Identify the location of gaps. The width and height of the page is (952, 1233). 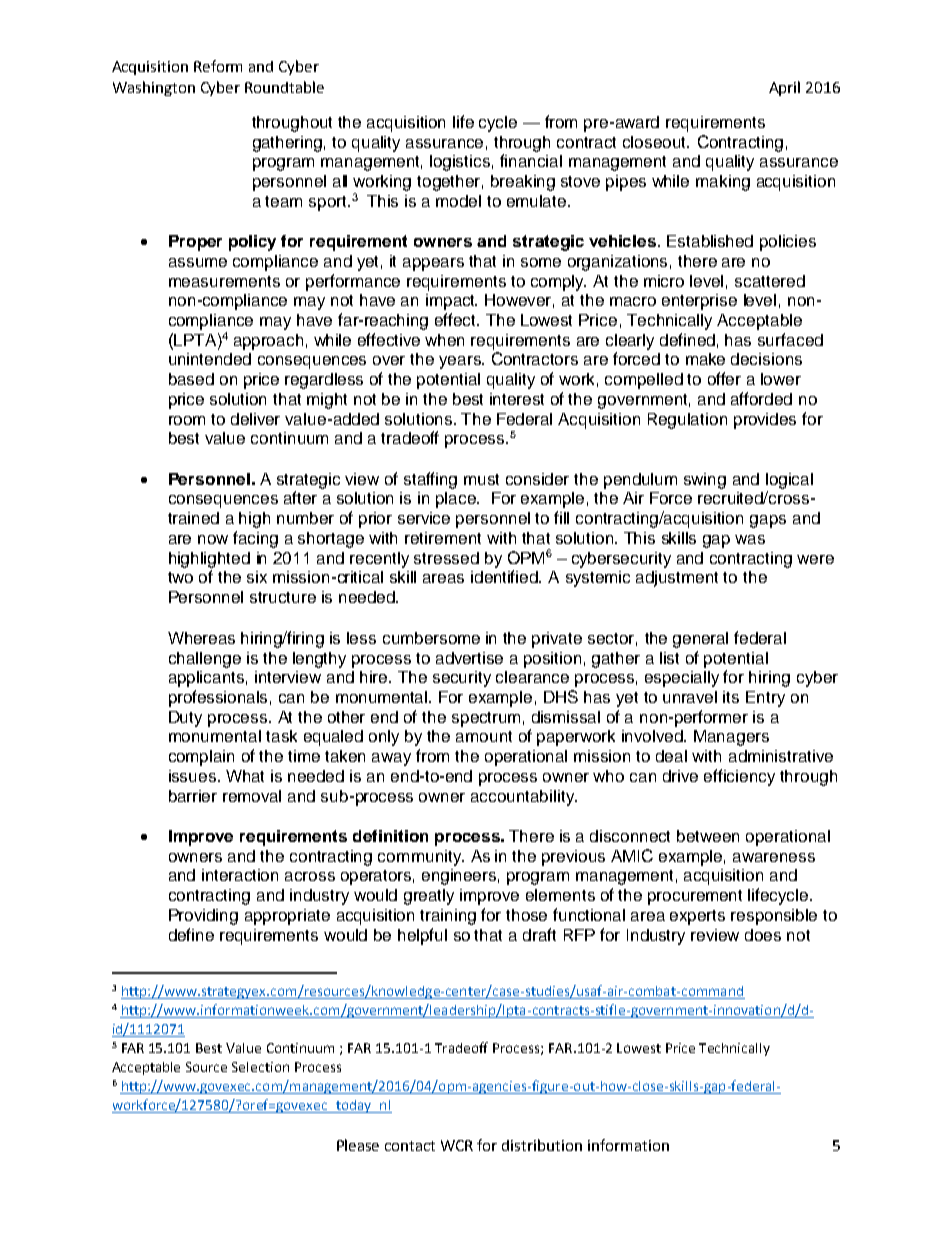
(768, 521).
